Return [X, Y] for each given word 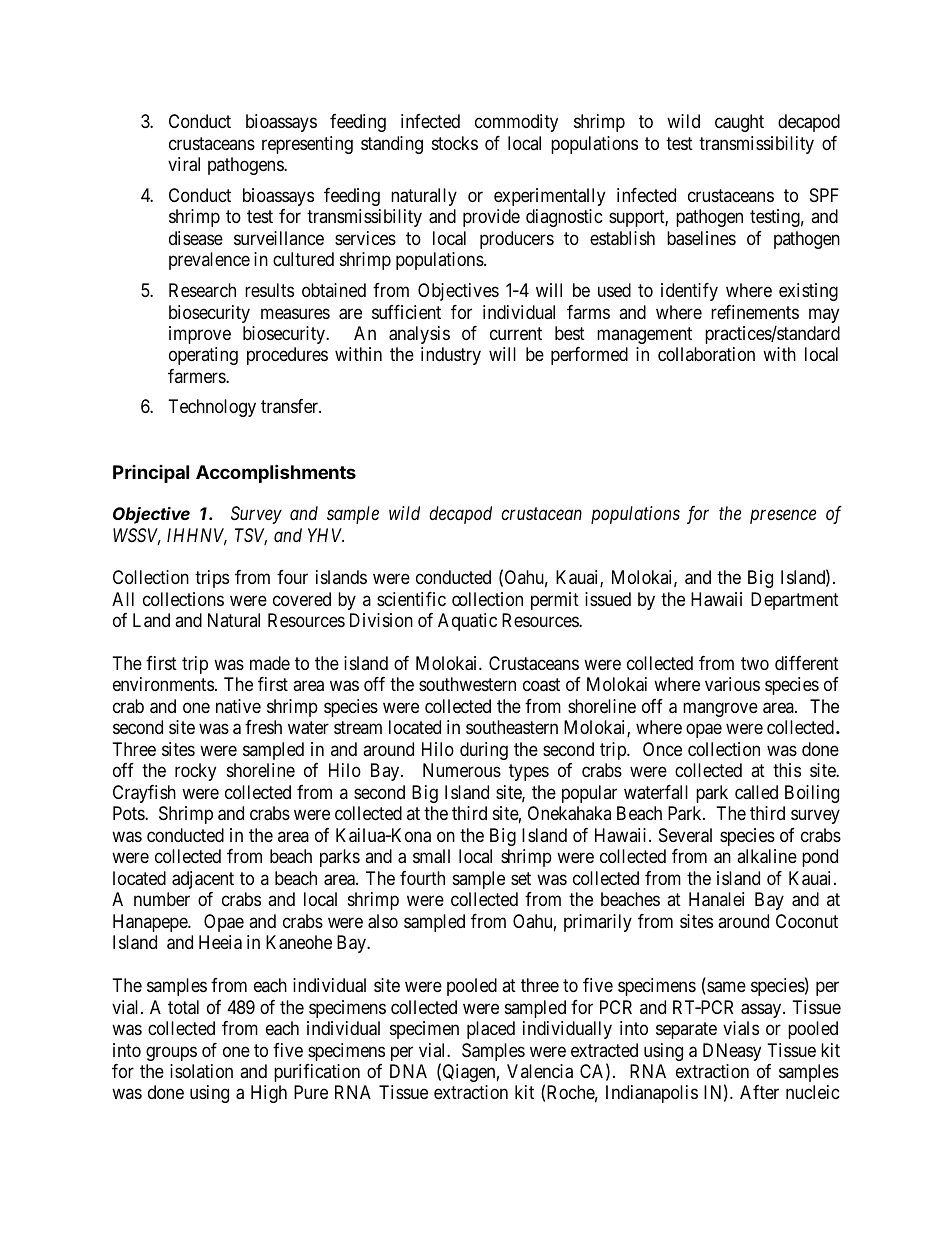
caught [739, 123]
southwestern [467, 684]
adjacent [203, 880]
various [732, 684]
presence [783, 516]
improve [200, 335]
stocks [455, 143]
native [238, 706]
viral [184, 164]
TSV [251, 536]
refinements [755, 312]
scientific [411, 599]
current [516, 333]
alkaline [767, 856]
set [521, 878]
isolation [201, 1071]
